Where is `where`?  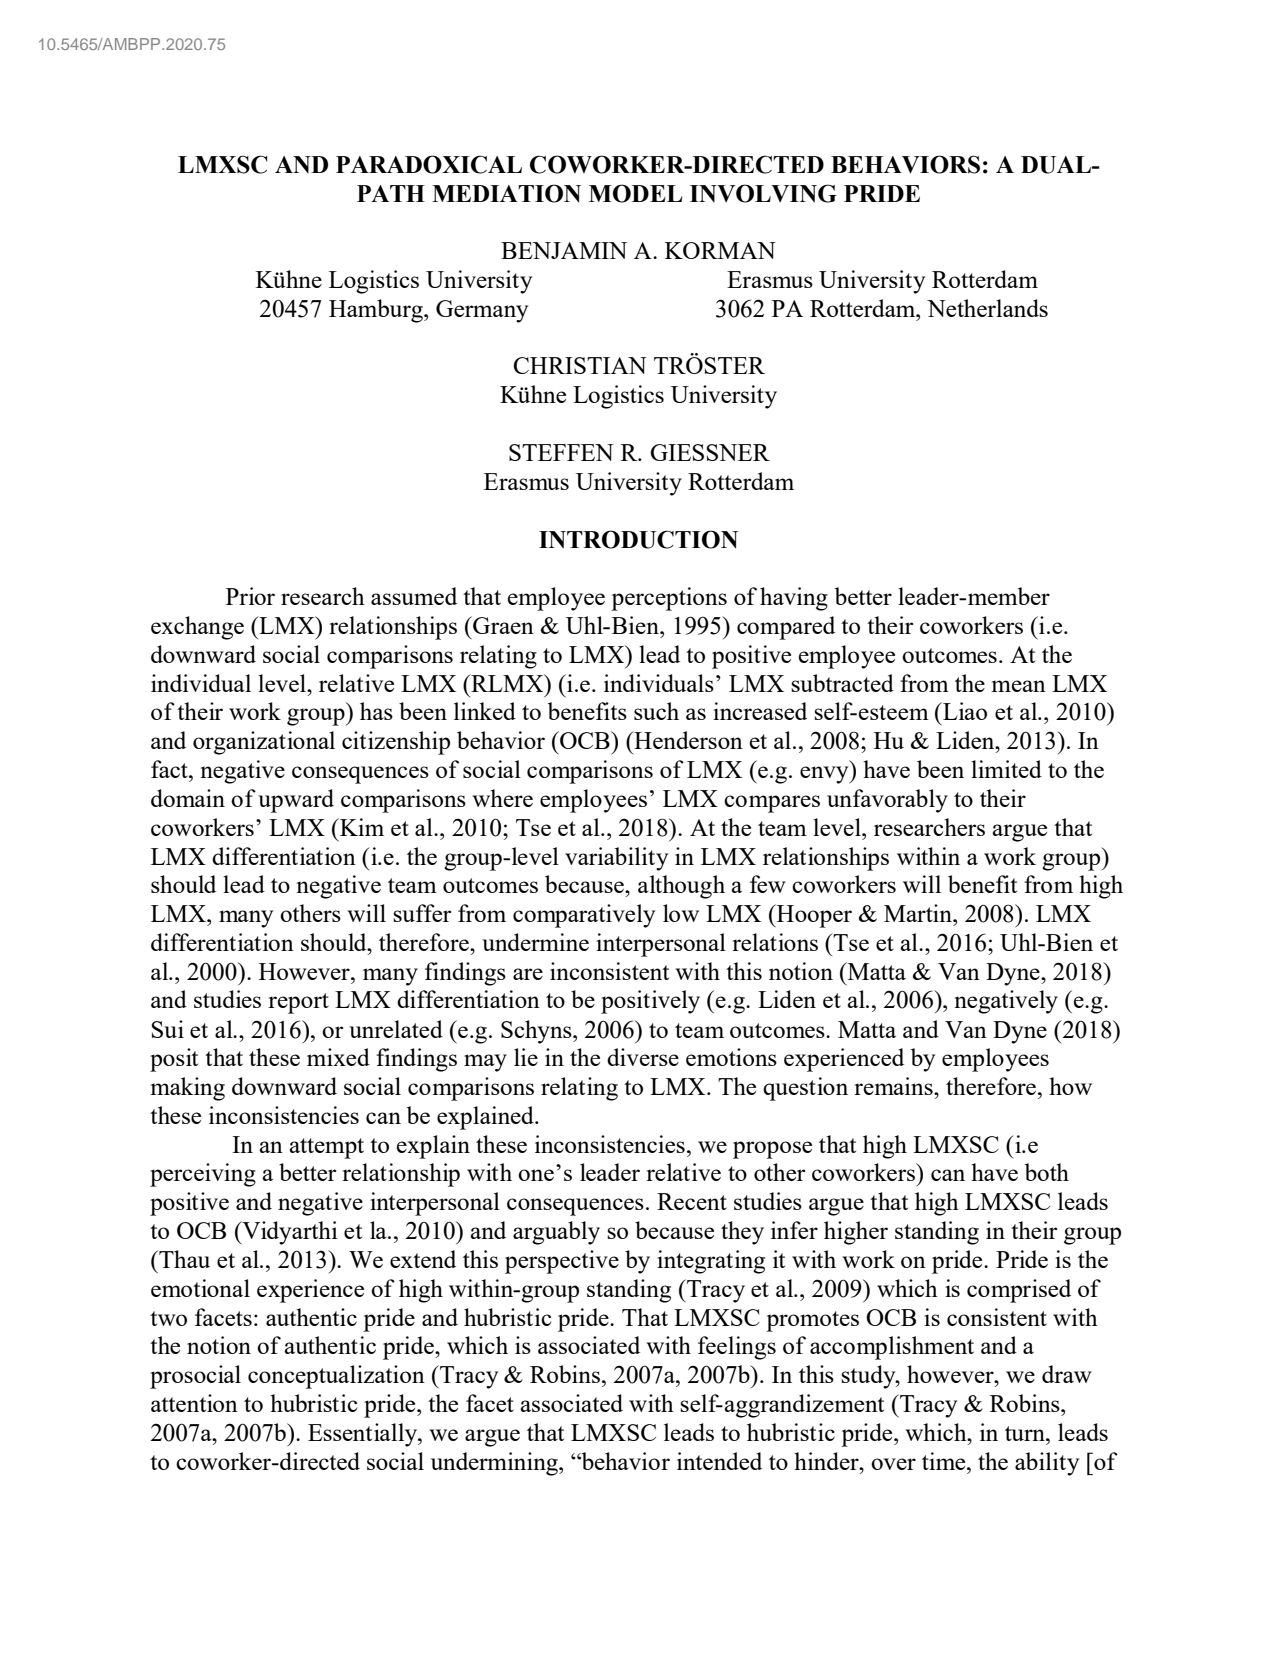
where is located at coordinates (502, 798).
